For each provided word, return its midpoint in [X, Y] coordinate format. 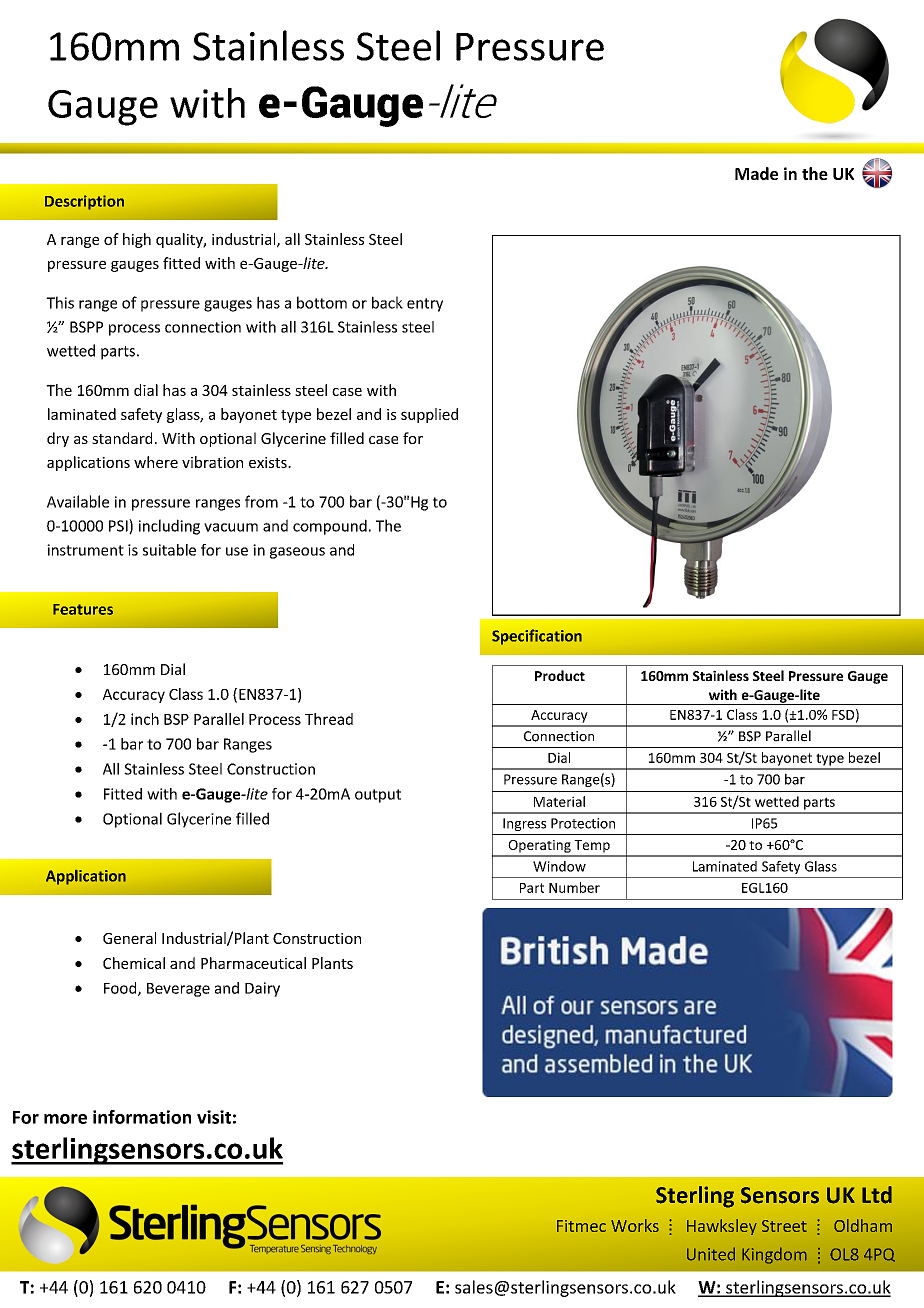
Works [635, 1225]
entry [425, 305]
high [137, 240]
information [142, 1117]
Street [784, 1226]
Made [756, 173]
